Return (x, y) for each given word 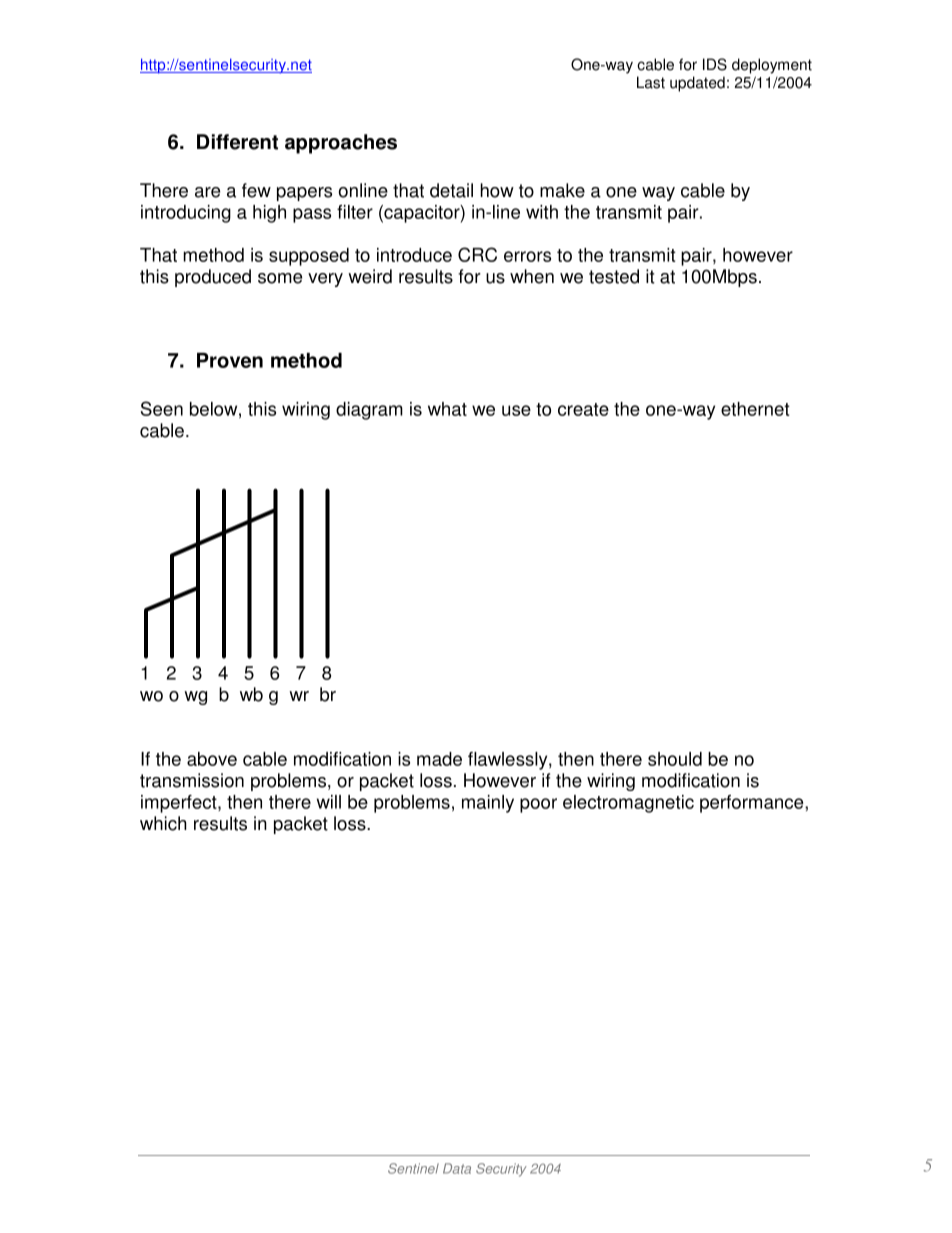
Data (457, 1168)
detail (451, 190)
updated (697, 84)
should (675, 759)
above (212, 759)
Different (237, 142)
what (447, 409)
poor (538, 805)
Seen (162, 408)
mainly (488, 804)
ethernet (755, 409)
